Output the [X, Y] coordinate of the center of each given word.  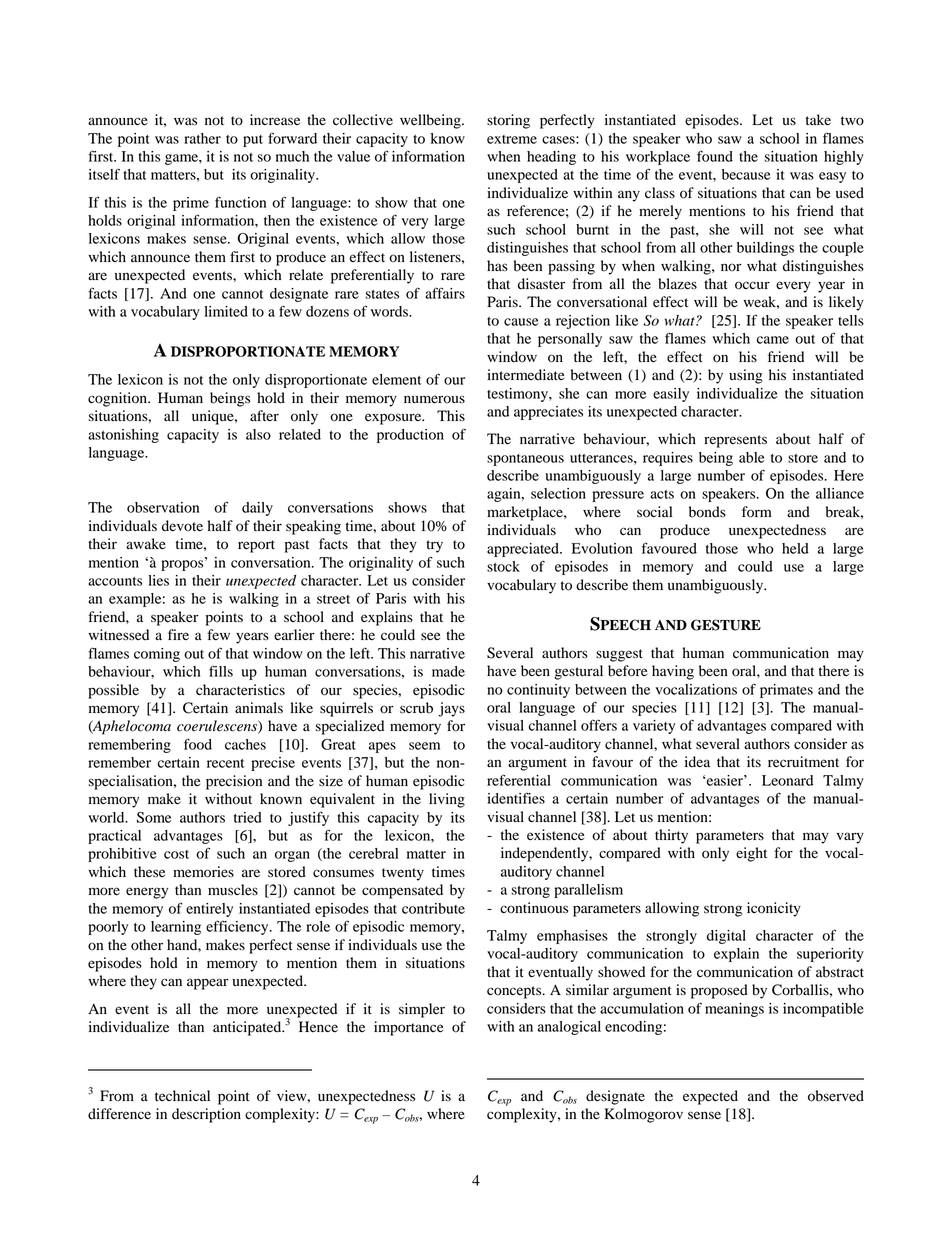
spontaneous [525, 460]
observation [163, 507]
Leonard [787, 780]
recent [225, 763]
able [752, 457]
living [447, 800]
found [715, 156]
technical [182, 1095]
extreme [512, 139]
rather [202, 138]
